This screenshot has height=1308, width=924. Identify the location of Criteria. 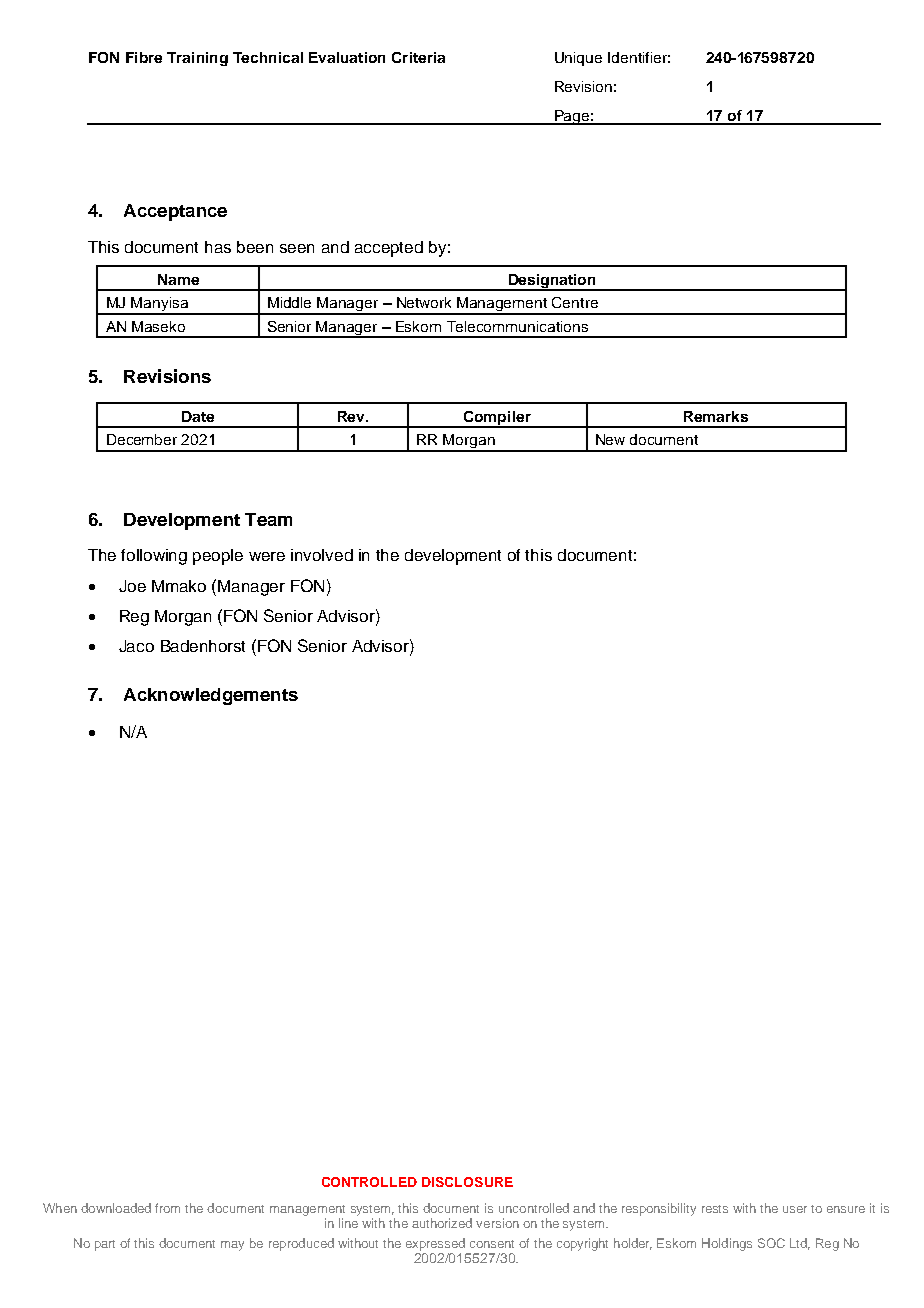
(418, 57).
